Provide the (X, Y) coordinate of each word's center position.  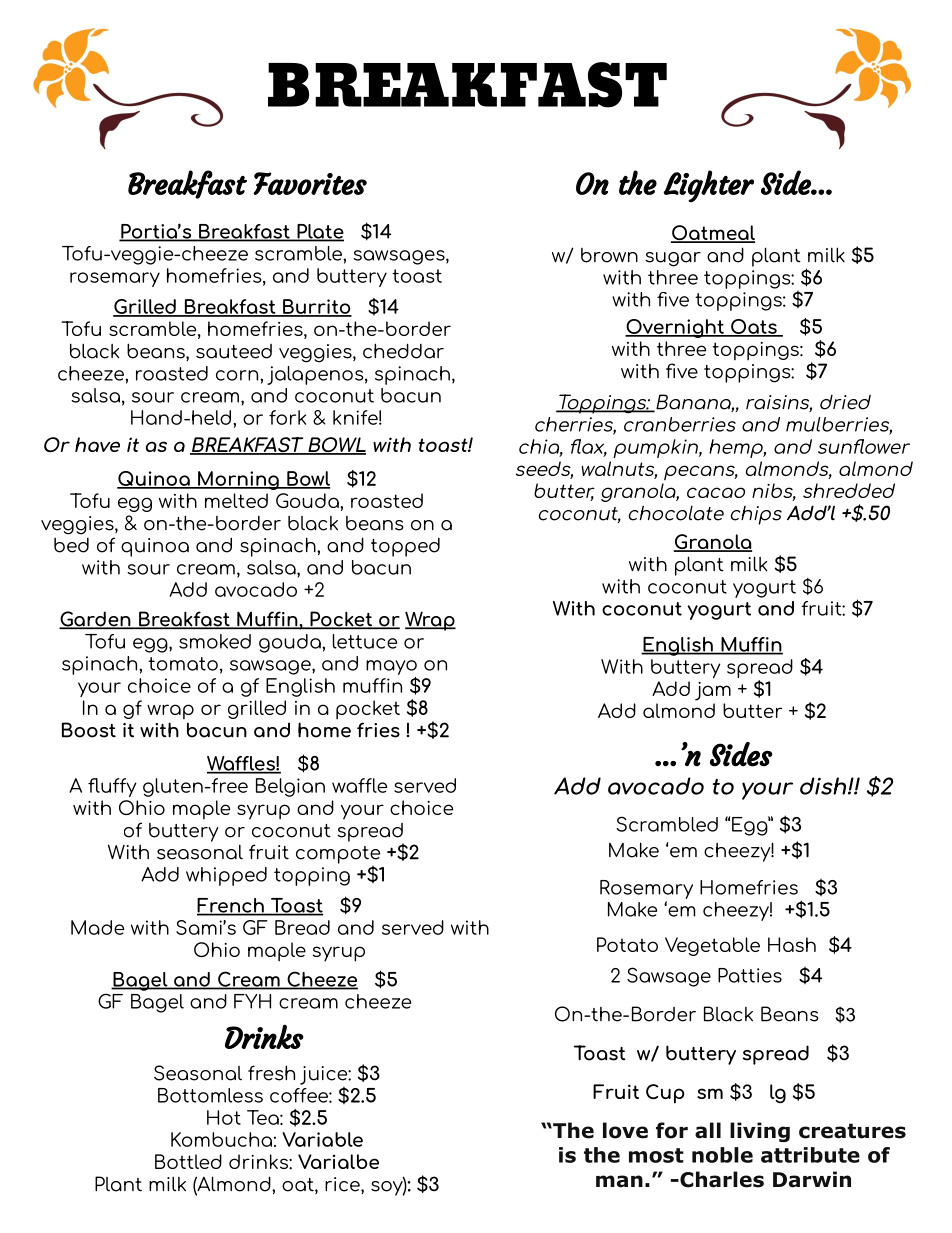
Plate (319, 232)
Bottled (188, 1161)
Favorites (310, 183)
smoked (215, 641)
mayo (391, 669)
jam (713, 691)
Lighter (709, 186)
